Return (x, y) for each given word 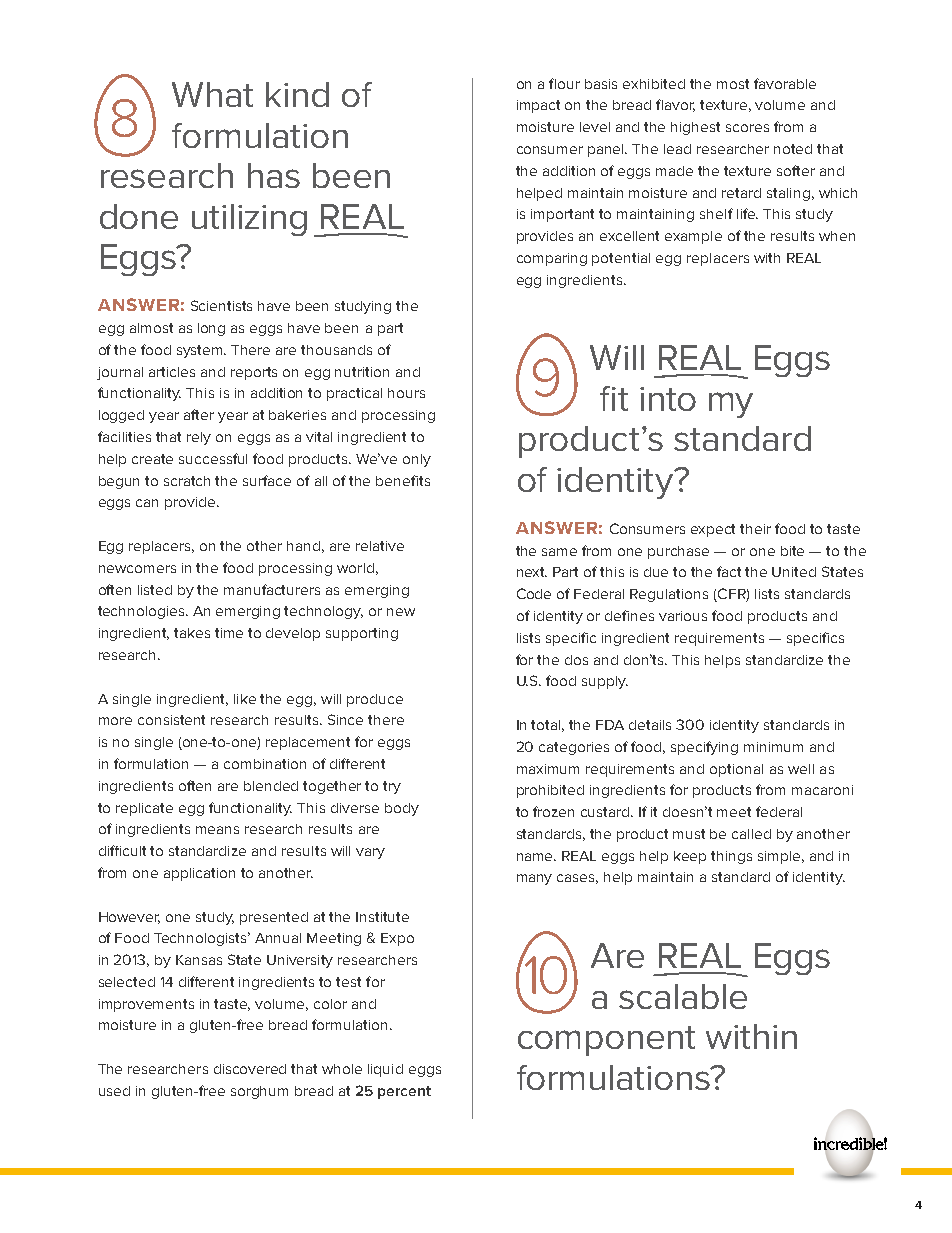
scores (747, 128)
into (668, 399)
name (536, 857)
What (212, 94)
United (794, 572)
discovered (250, 1069)
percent (404, 1092)
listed (155, 590)
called (751, 834)
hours (406, 393)
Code (534, 593)
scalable (683, 996)
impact (538, 106)
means (217, 830)
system (201, 351)
